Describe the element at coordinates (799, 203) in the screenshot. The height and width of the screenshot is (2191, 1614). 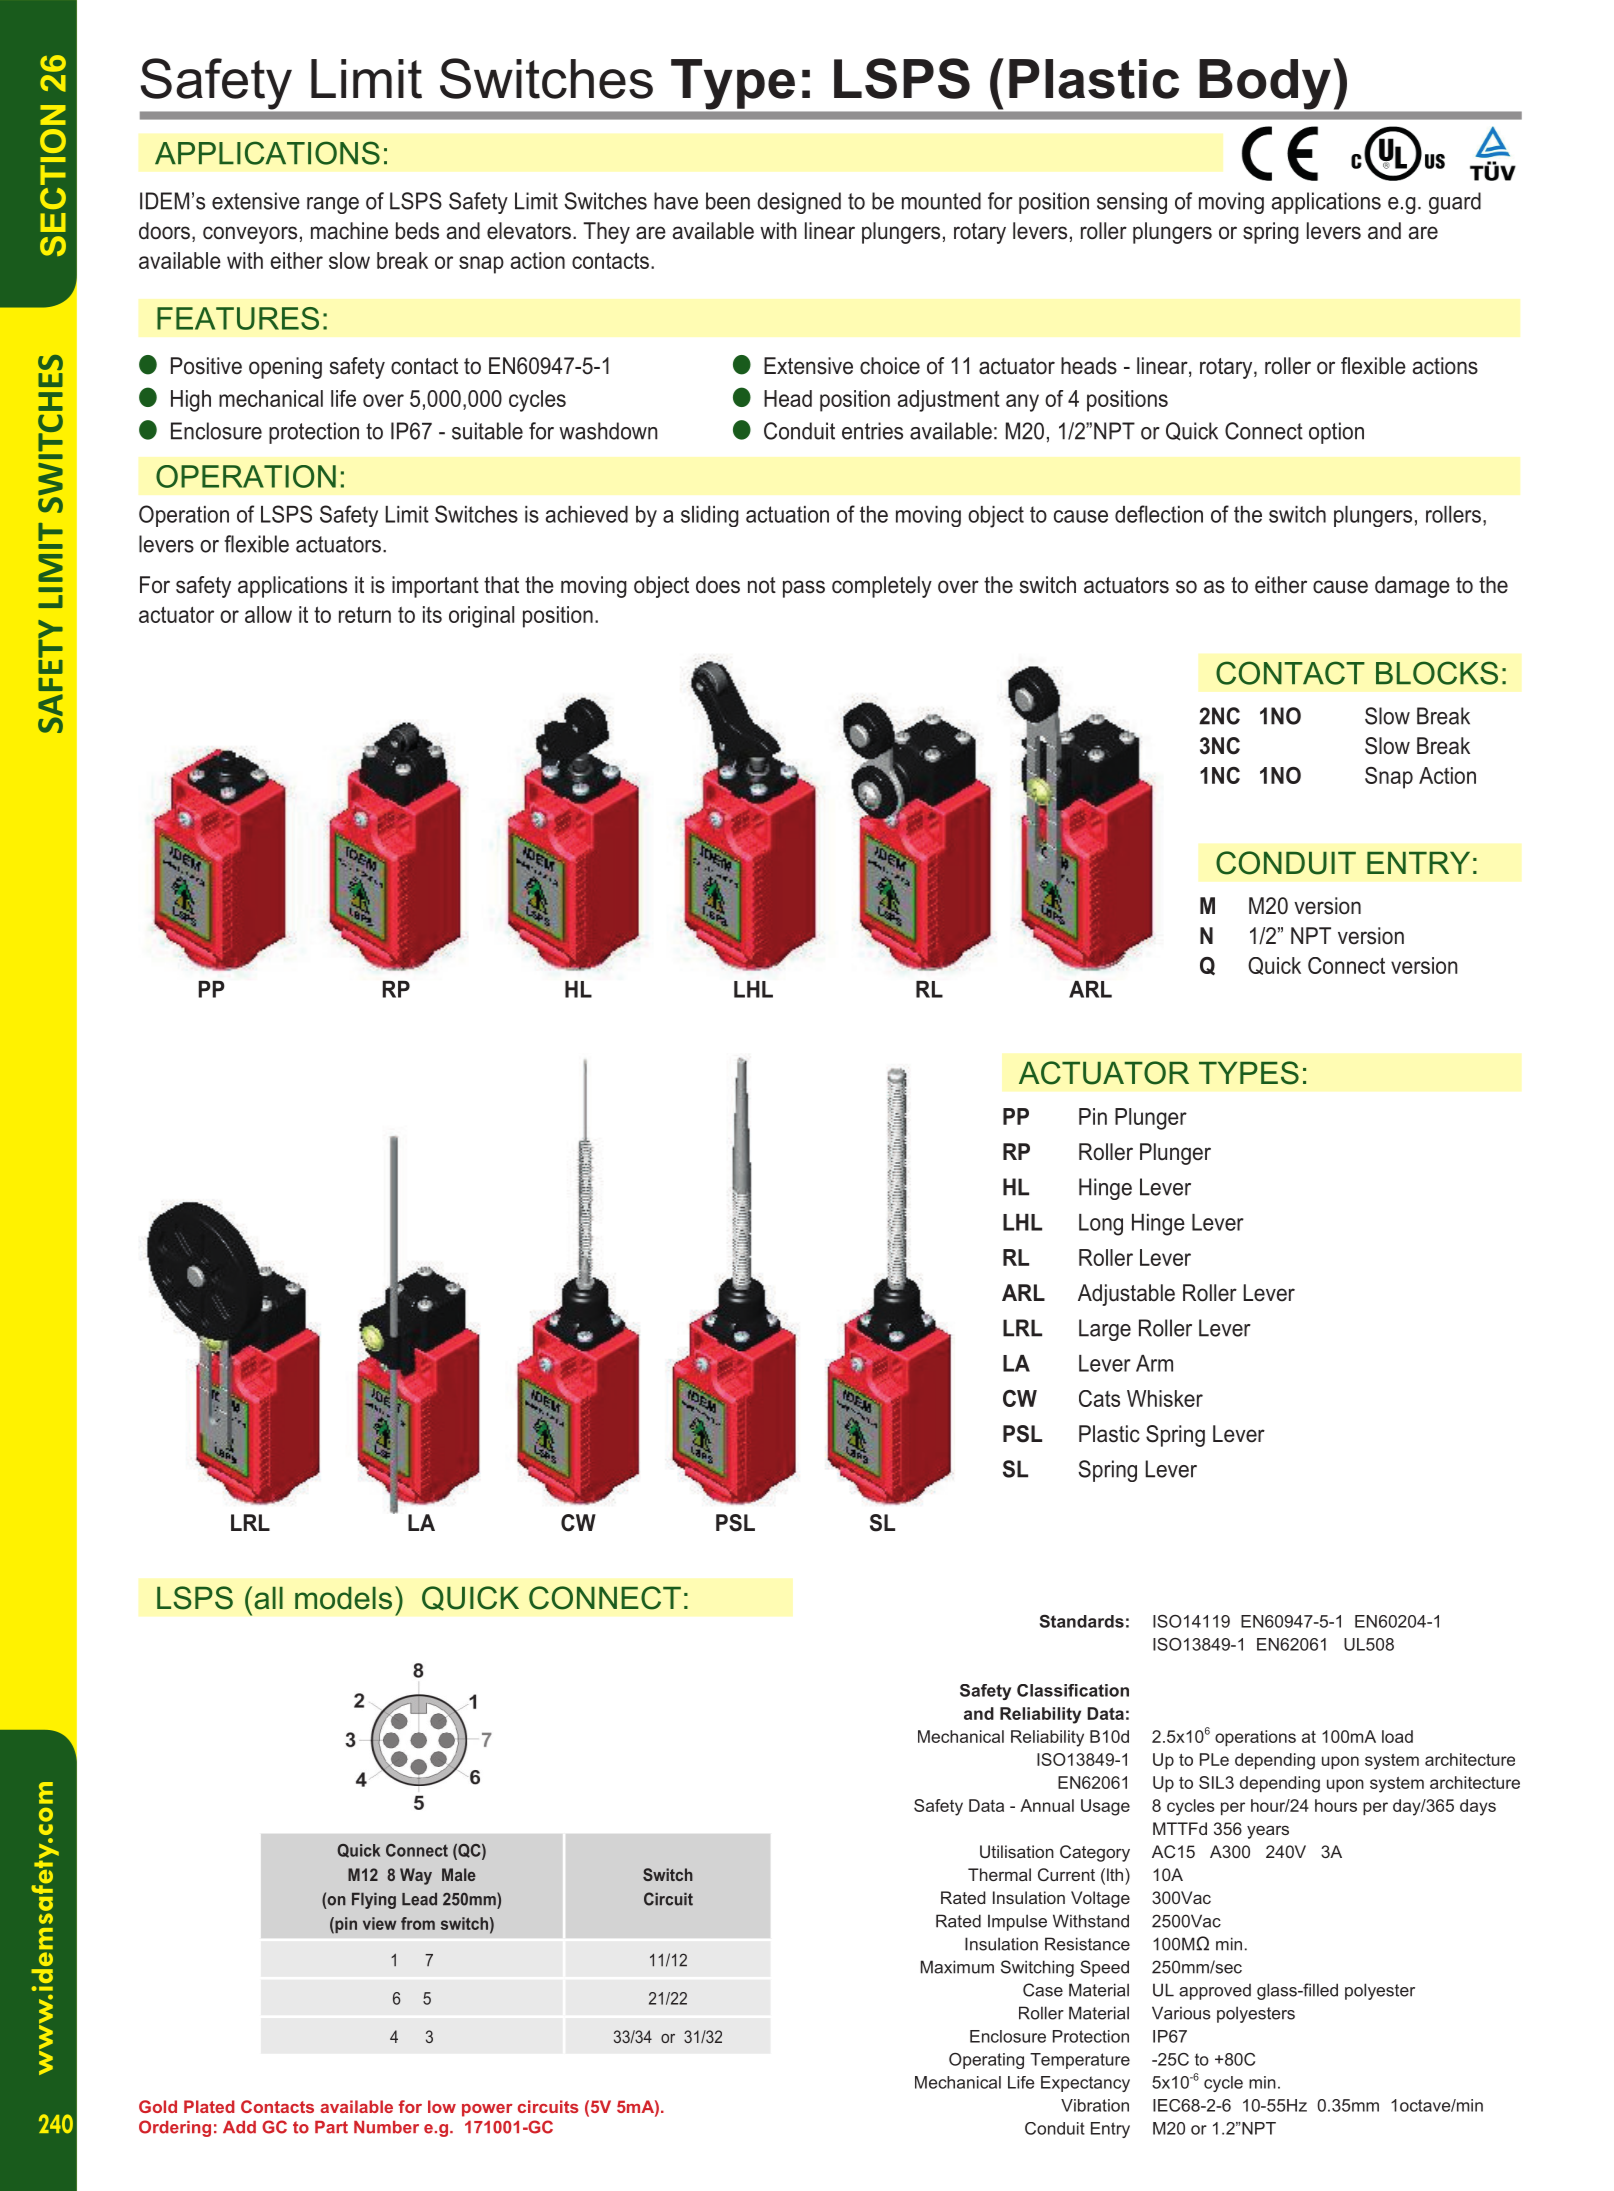
I see `designed` at that location.
